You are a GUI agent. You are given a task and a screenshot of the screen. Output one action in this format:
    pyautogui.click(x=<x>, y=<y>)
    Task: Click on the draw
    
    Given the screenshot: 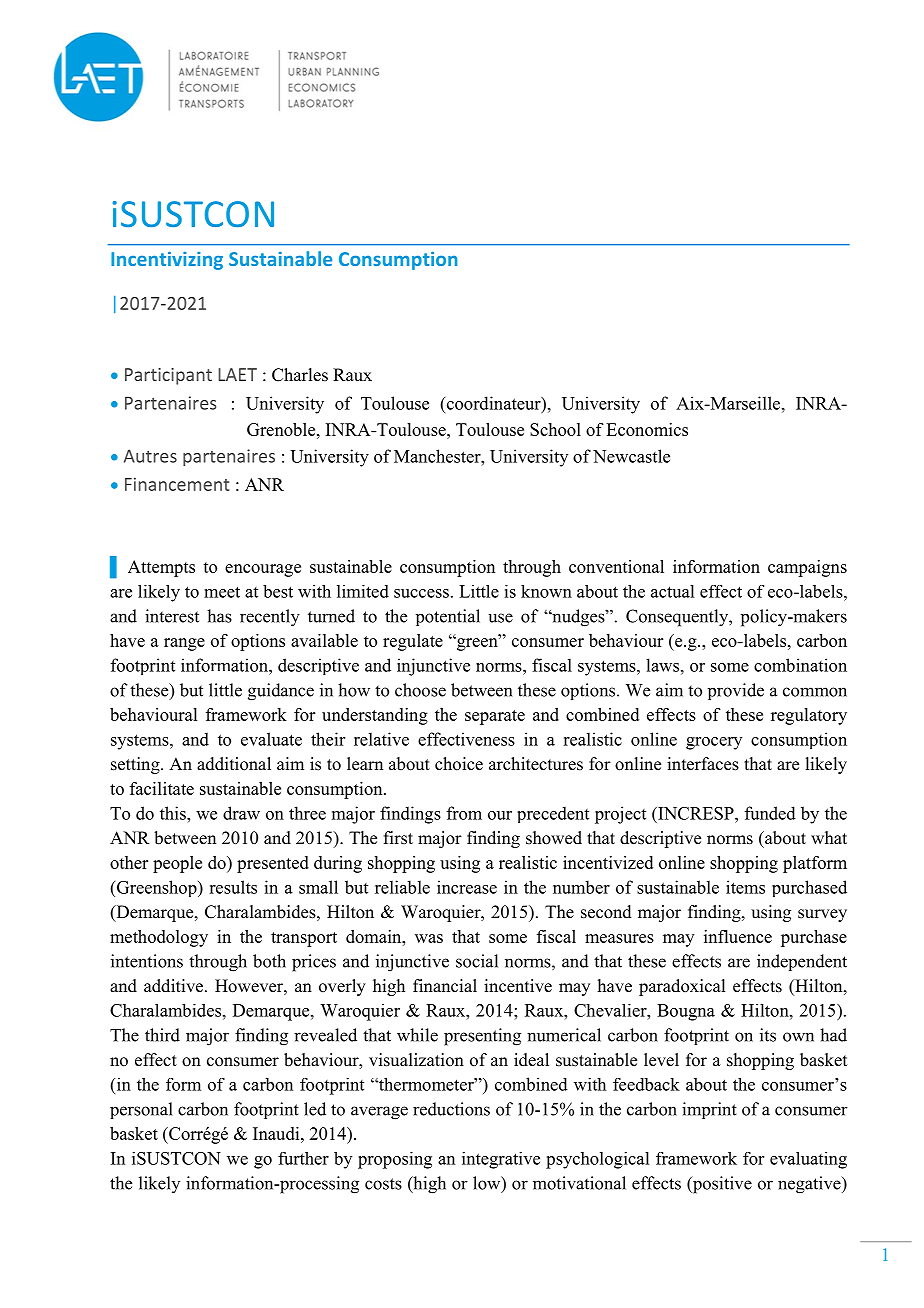 What is the action you would take?
    pyautogui.click(x=241, y=813)
